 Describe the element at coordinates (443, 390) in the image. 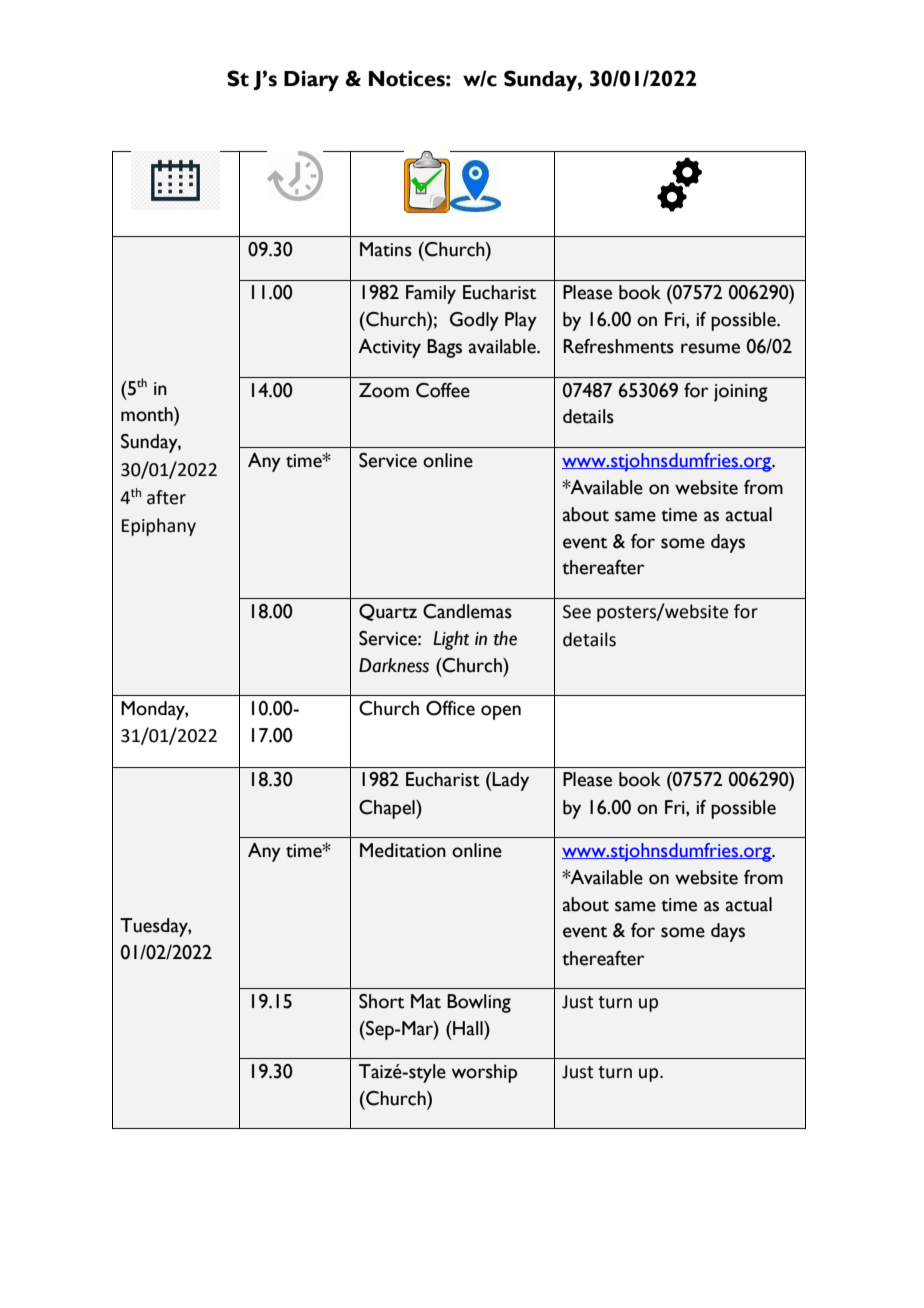

I see `Coffee` at that location.
